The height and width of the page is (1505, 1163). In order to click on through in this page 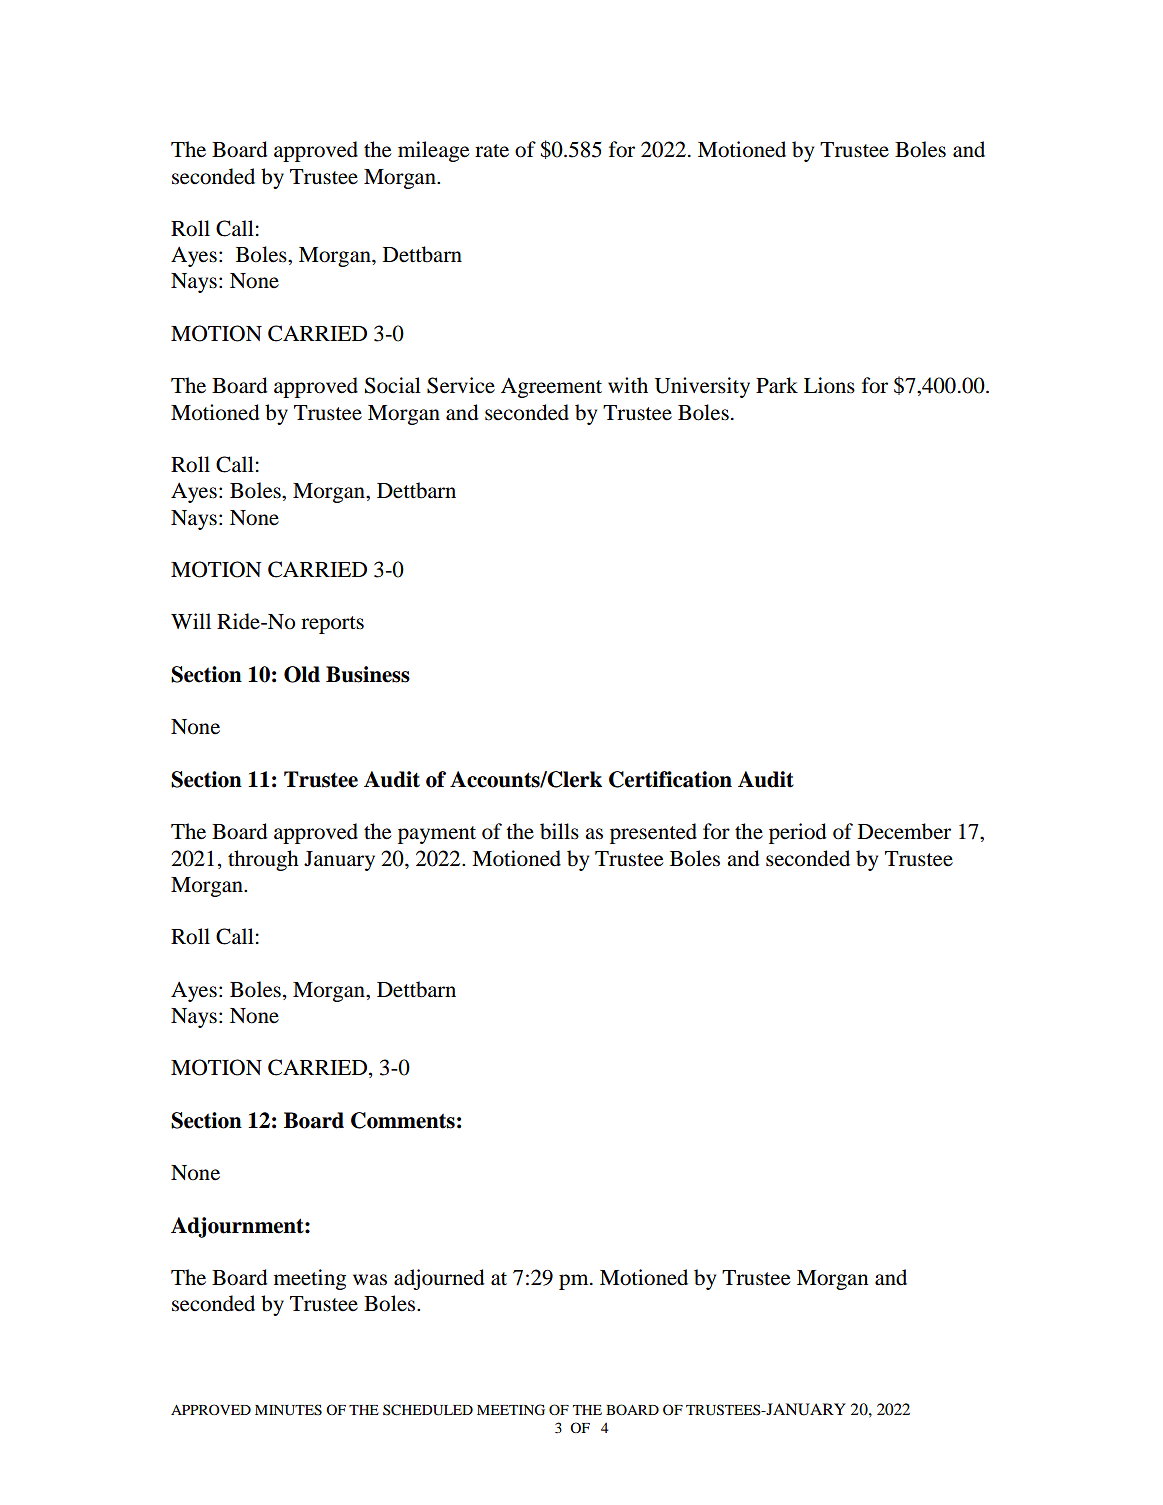, I will do `click(263, 860)`.
